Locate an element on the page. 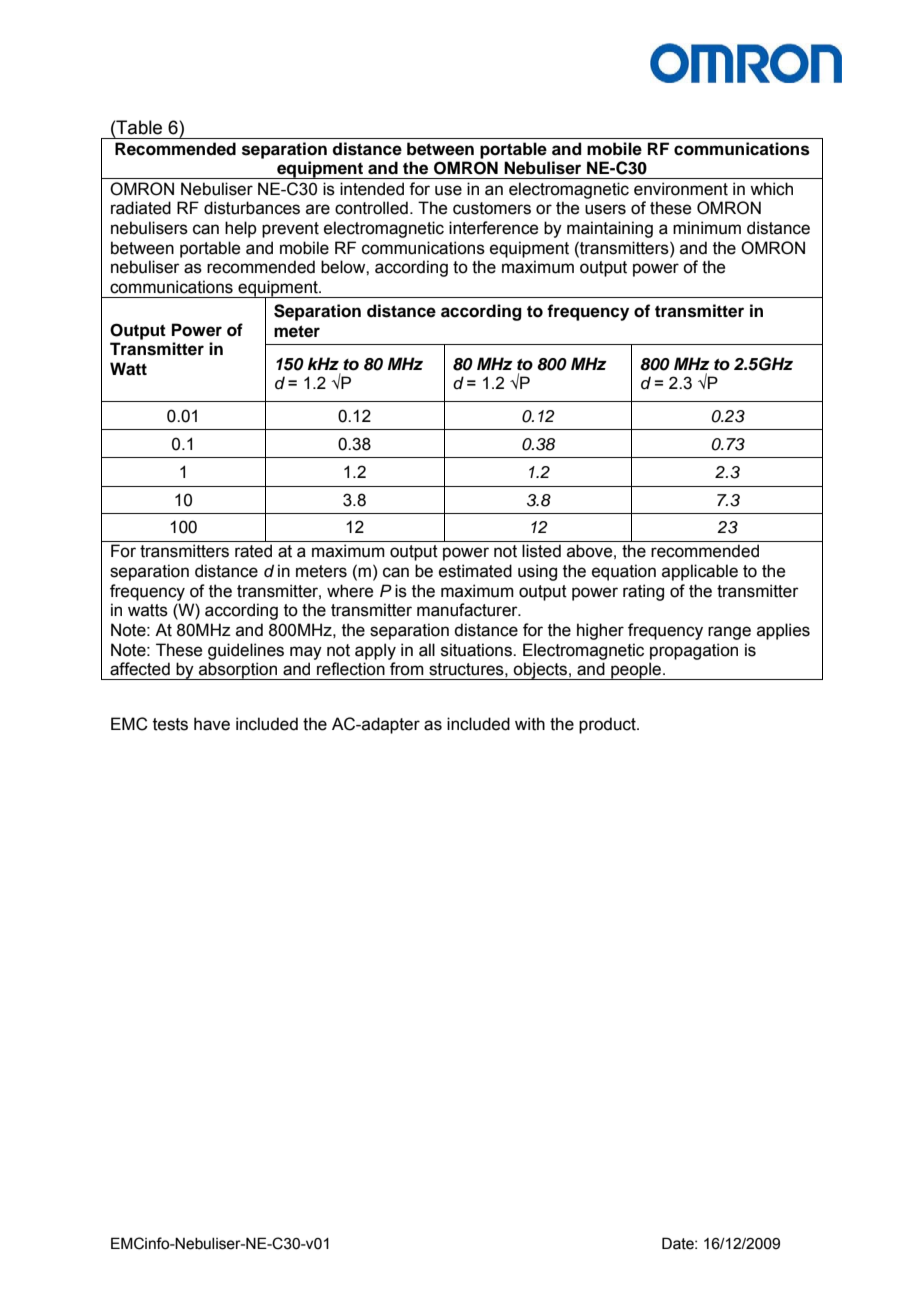  applicable is located at coordinates (700, 572).
